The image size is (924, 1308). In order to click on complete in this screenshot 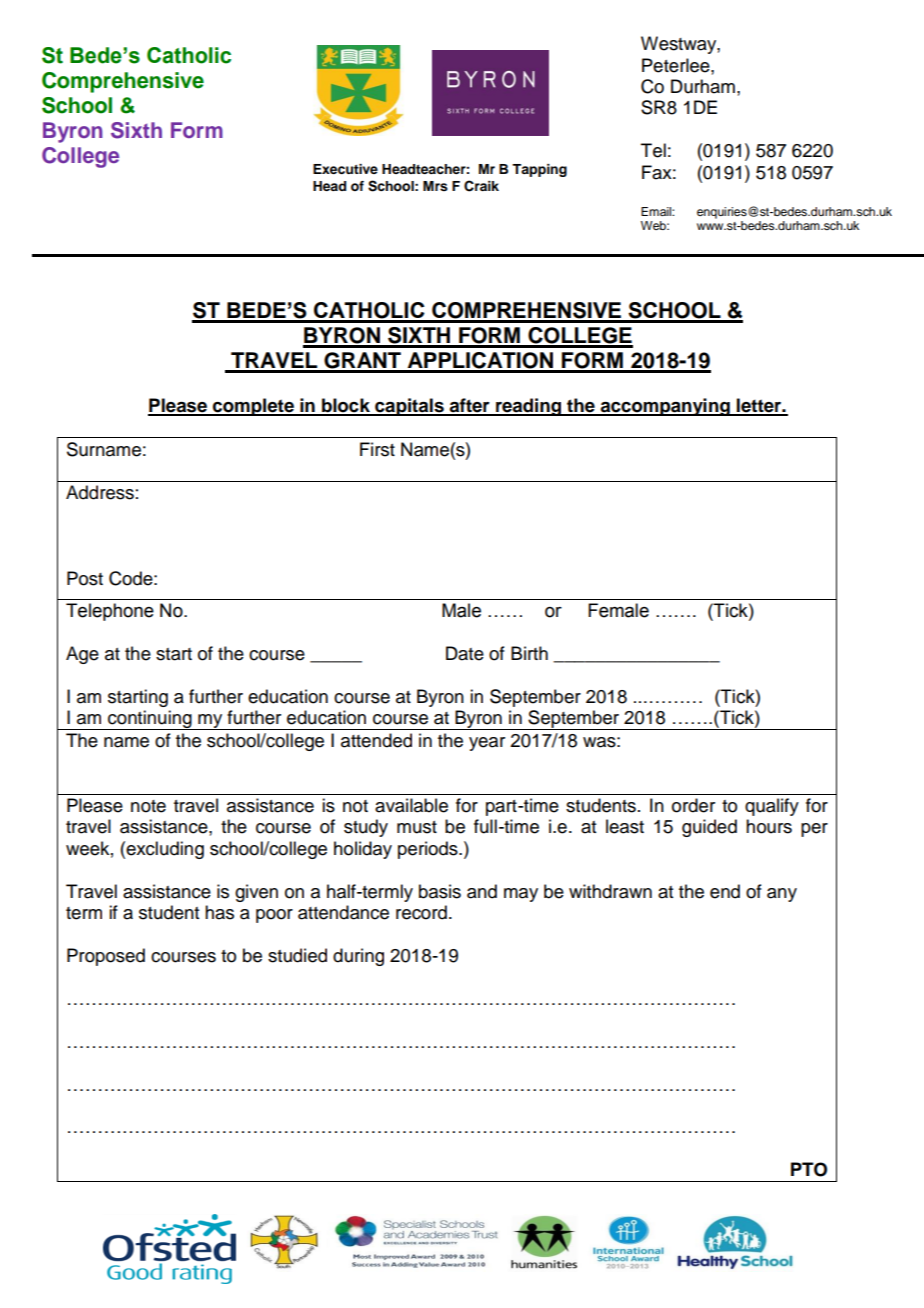, I will do `click(253, 407)`.
